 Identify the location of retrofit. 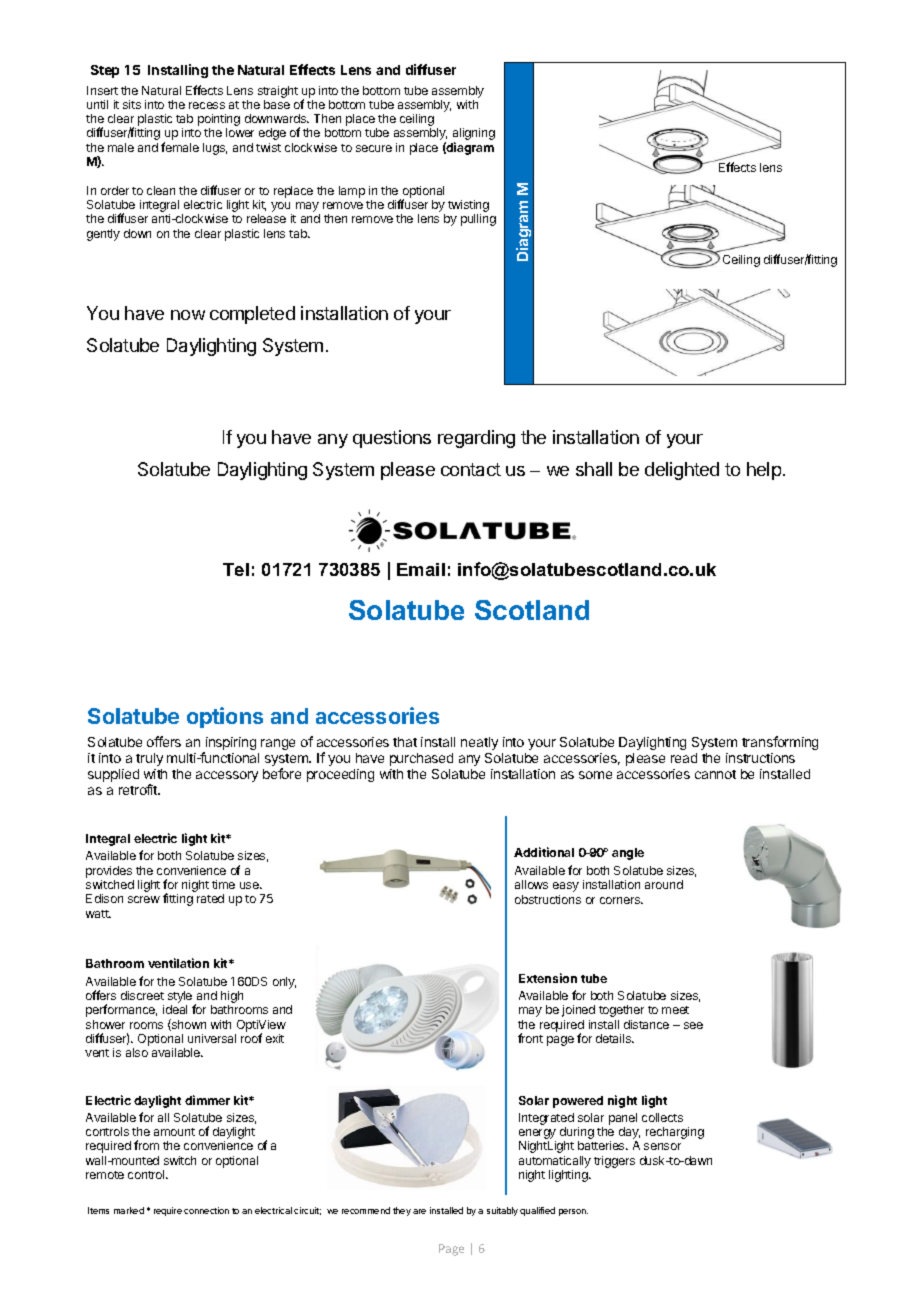
(139, 789).
